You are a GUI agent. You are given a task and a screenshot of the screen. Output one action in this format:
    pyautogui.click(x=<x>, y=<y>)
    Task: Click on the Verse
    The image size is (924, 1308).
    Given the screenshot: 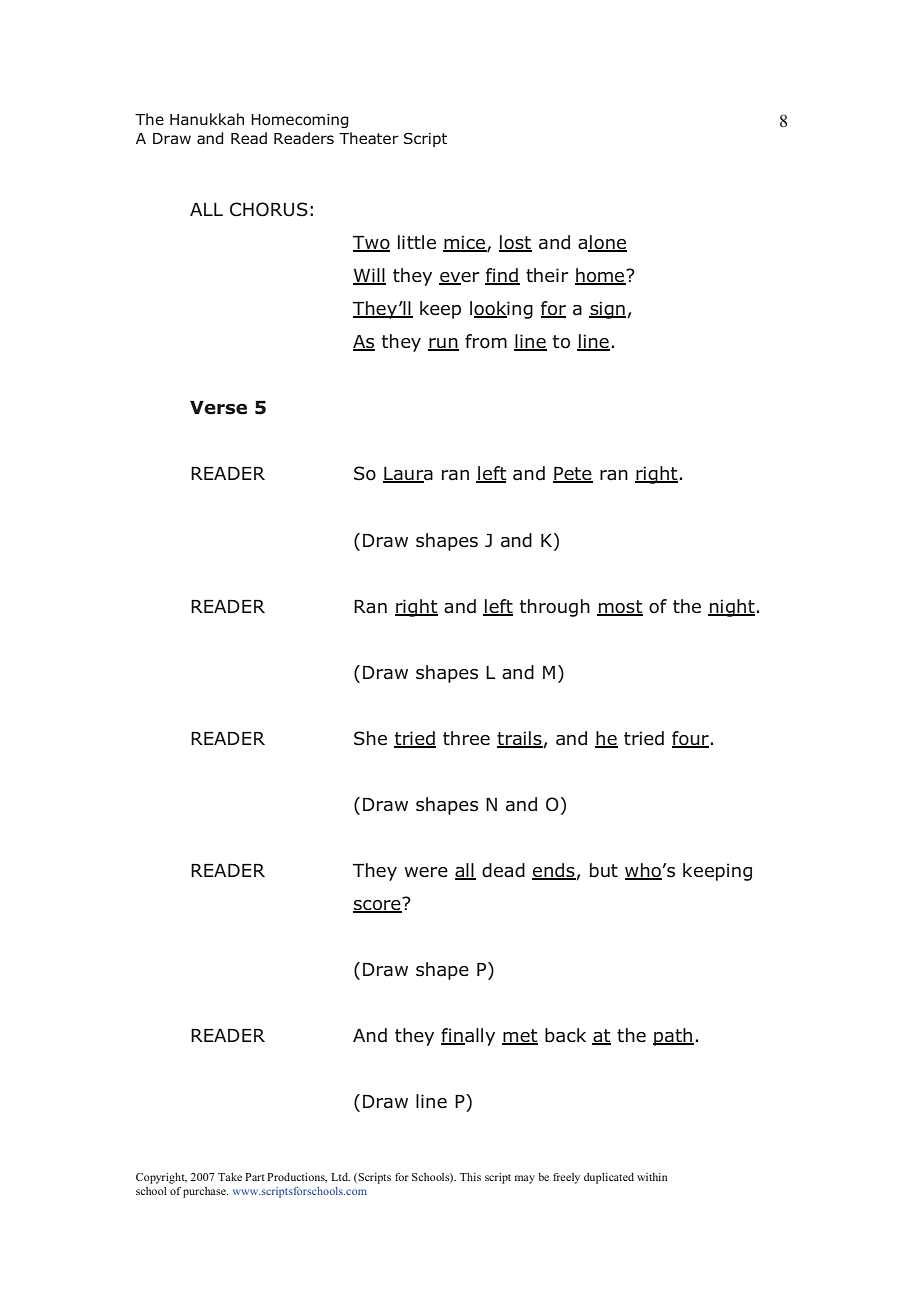 What is the action you would take?
    pyautogui.click(x=218, y=408)
